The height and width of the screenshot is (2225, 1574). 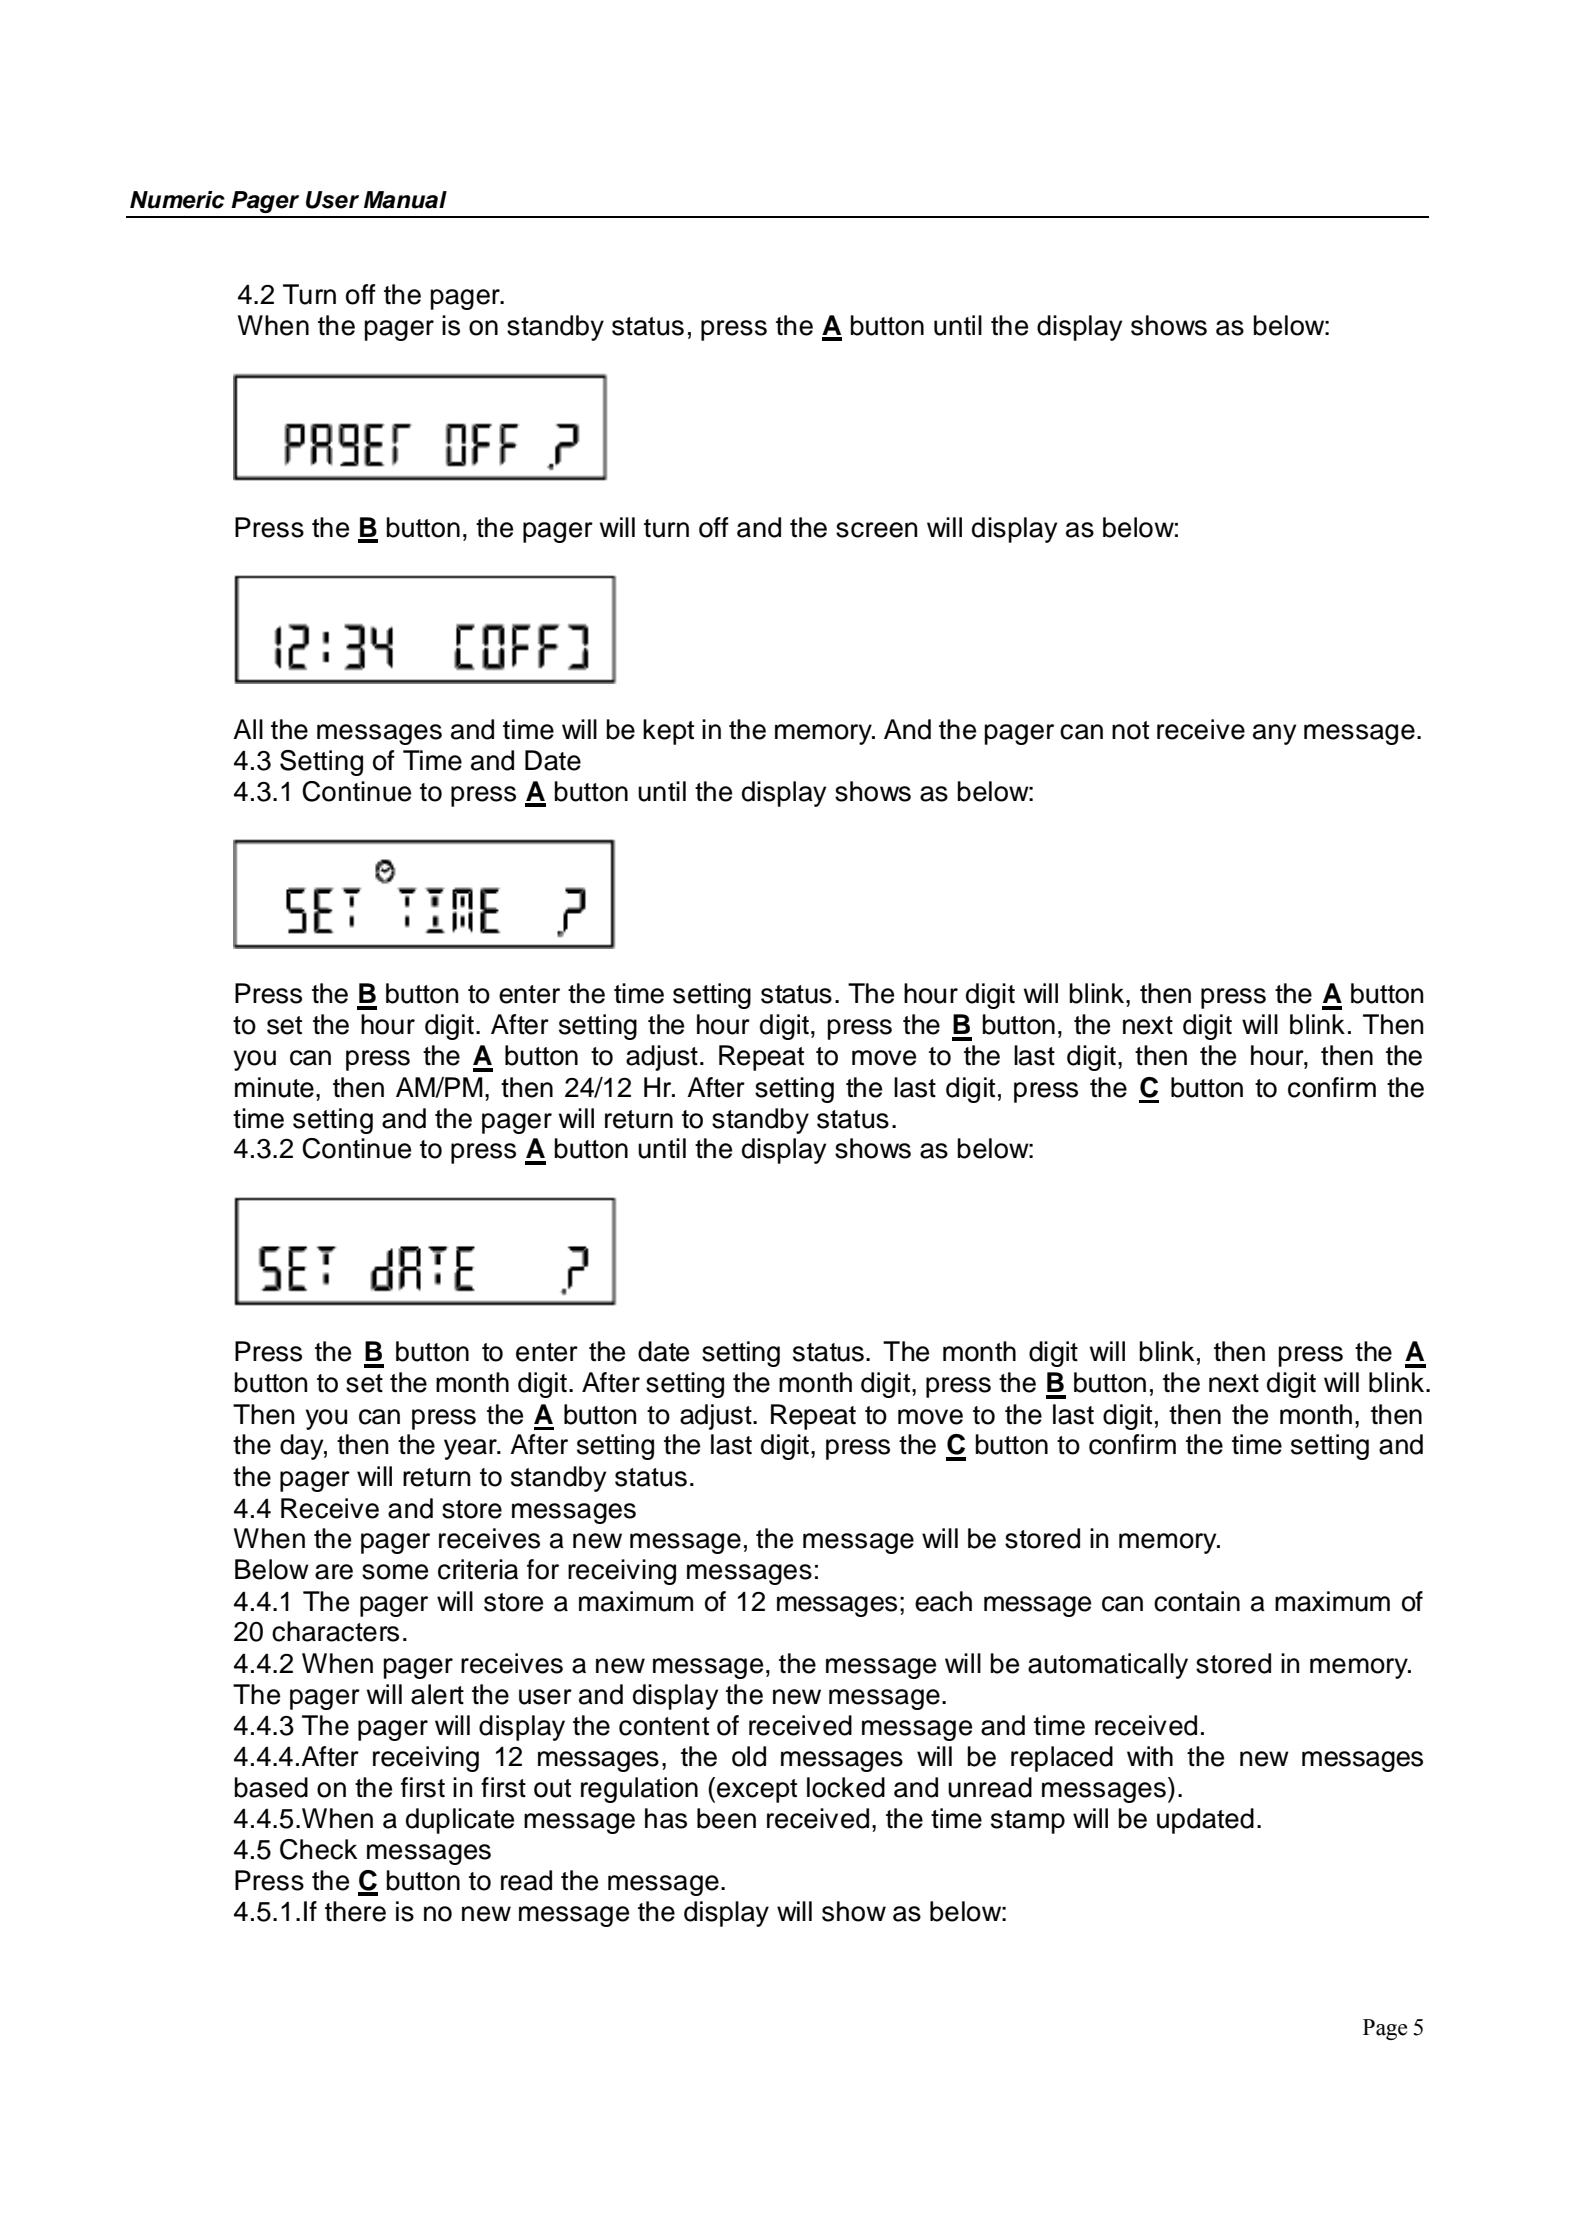 What do you see at coordinates (1197, 1601) in the screenshot?
I see `contain` at bounding box center [1197, 1601].
